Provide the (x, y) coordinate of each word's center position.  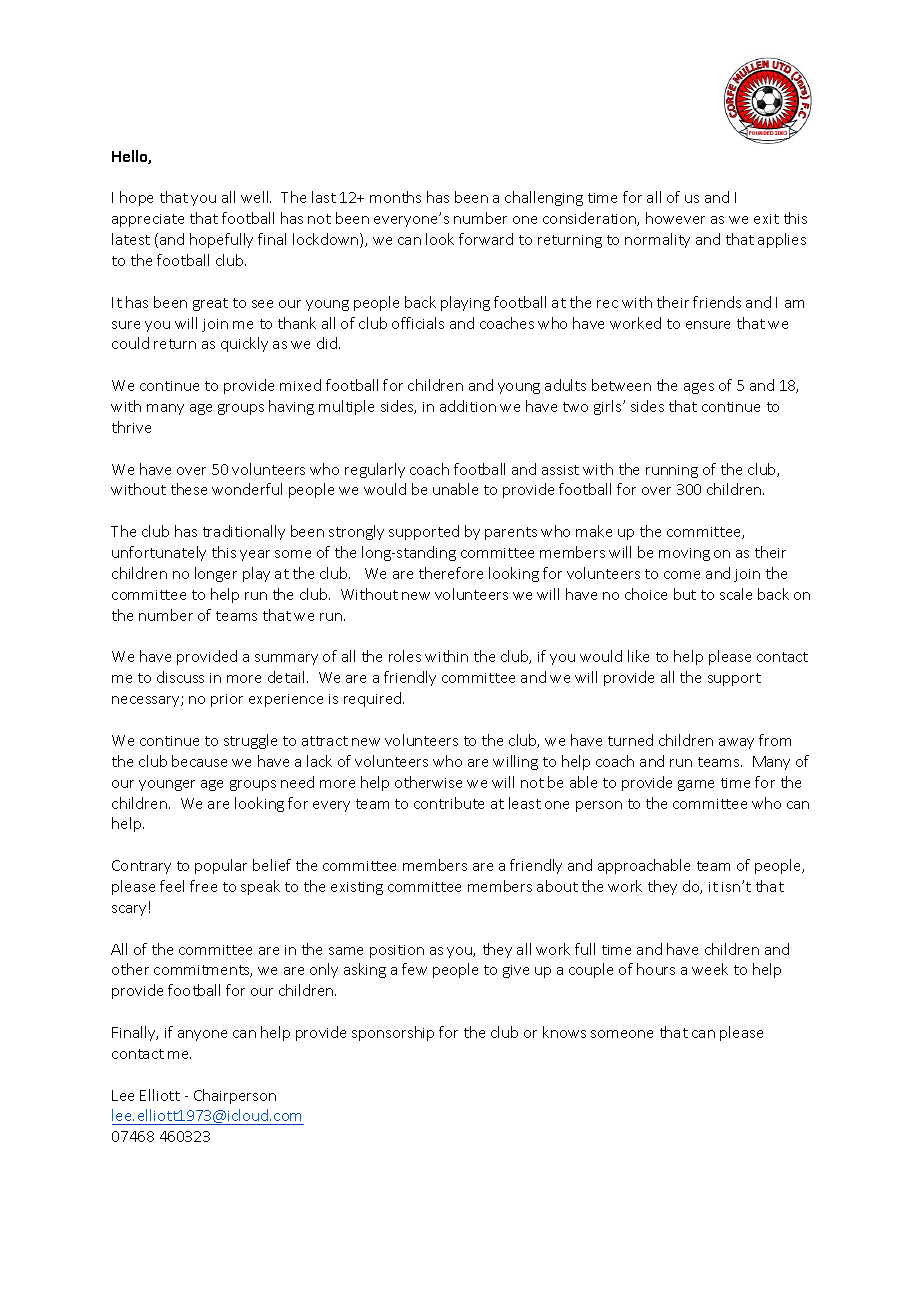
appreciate (148, 220)
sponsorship (393, 1033)
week (710, 969)
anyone (202, 1035)
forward (486, 239)
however (675, 218)
